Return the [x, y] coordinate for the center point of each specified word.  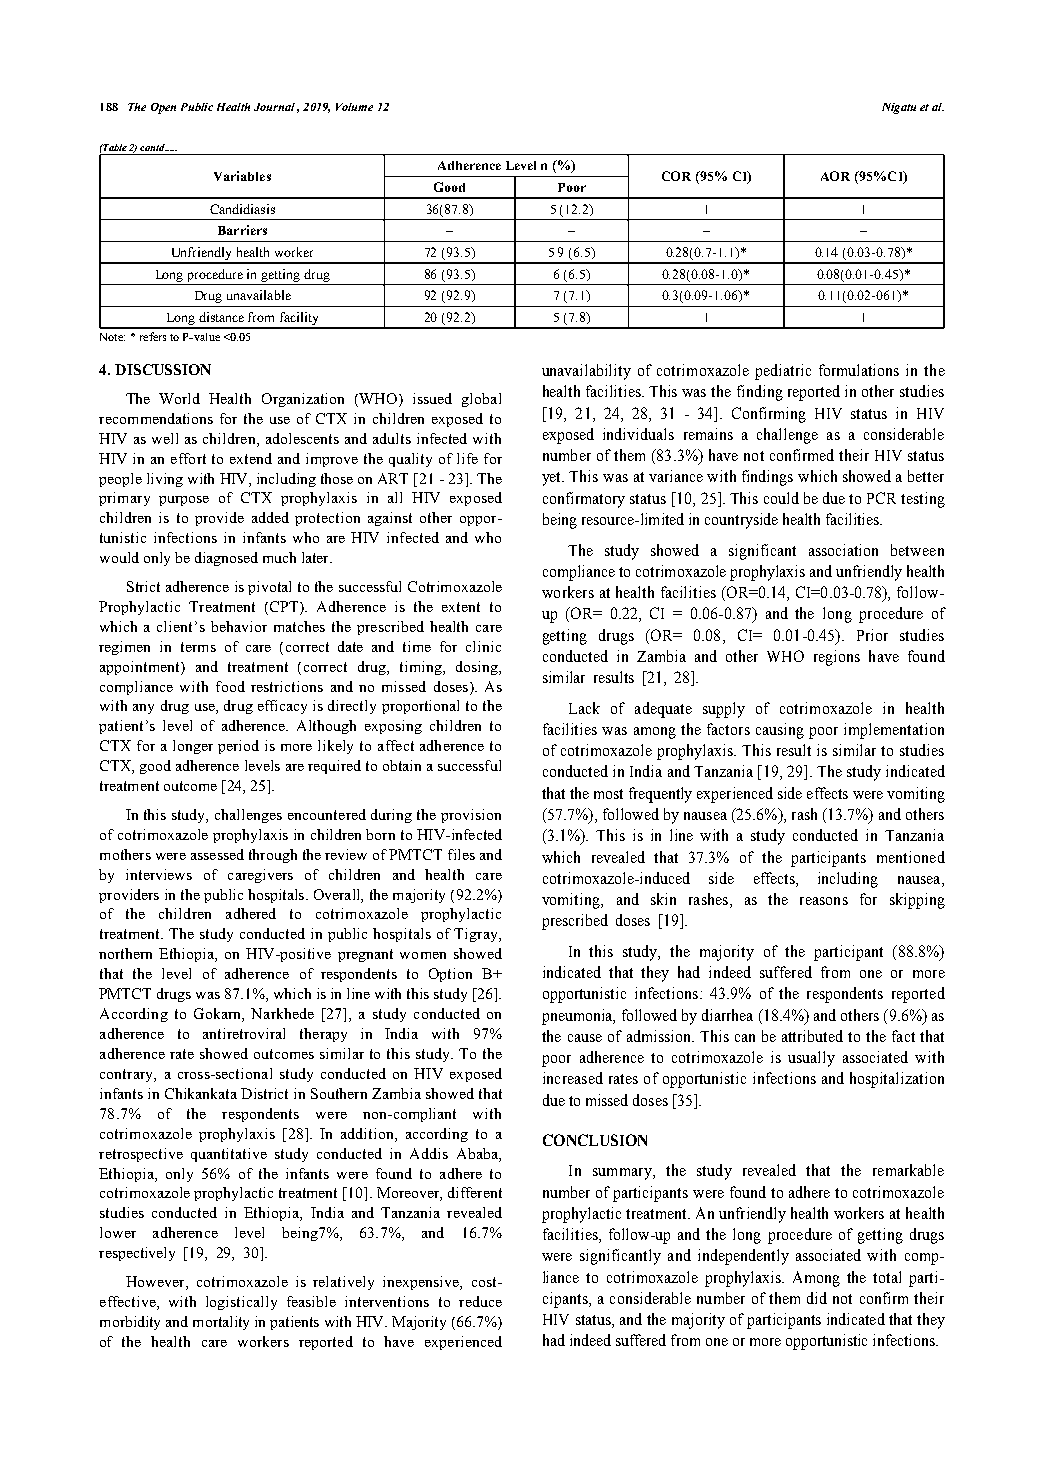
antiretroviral [244, 1033]
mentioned [911, 857]
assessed [217, 854]
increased [573, 1078]
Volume [354, 107]
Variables [242, 176]
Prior [872, 635]
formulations [859, 370]
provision [471, 816]
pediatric [783, 372]
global [481, 400]
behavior [239, 626]
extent [461, 607]
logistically [241, 1303]
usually [811, 1059]
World [179, 398]
